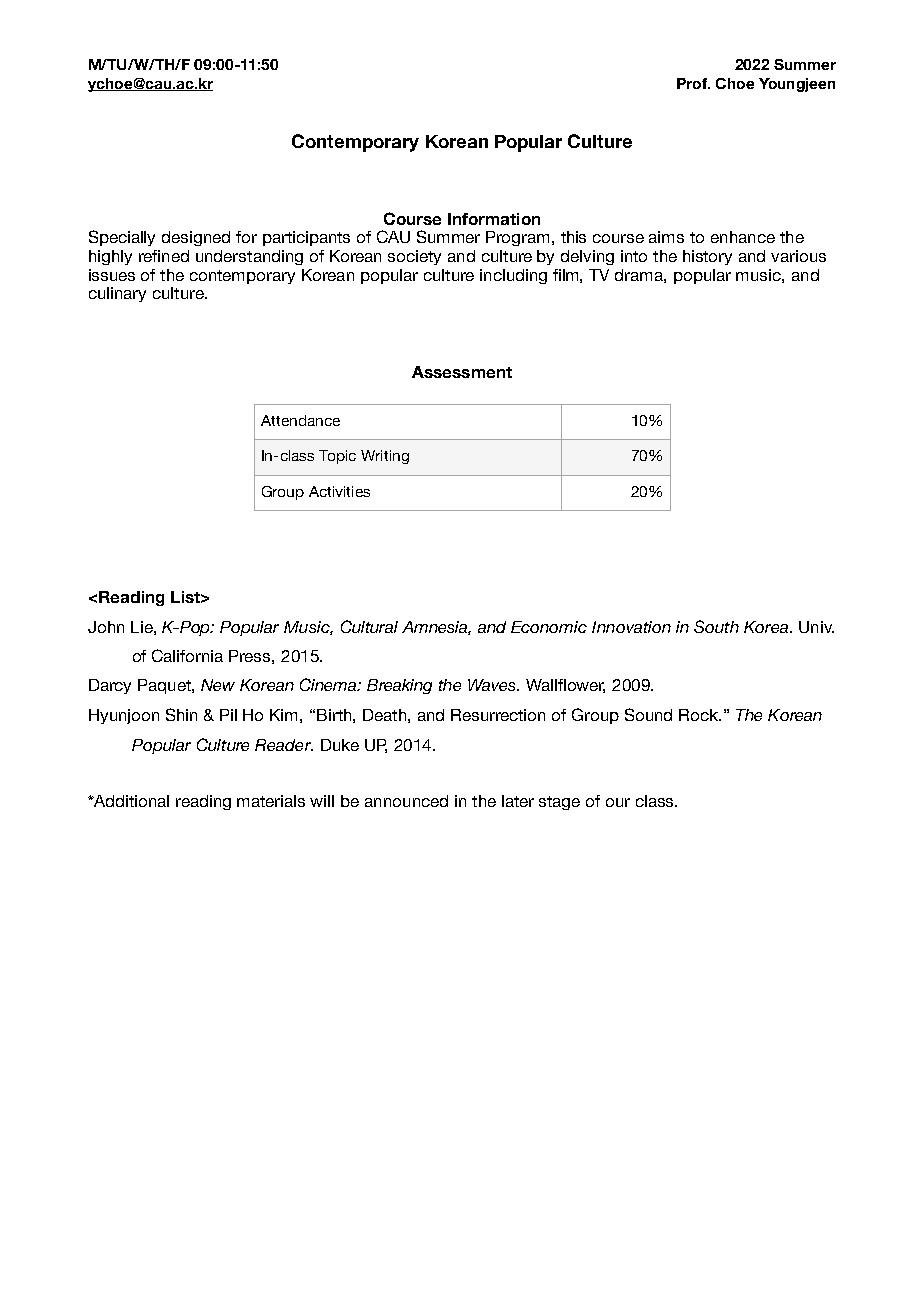  Describe the element at coordinates (406, 801) in the image. I see `announced` at that location.
